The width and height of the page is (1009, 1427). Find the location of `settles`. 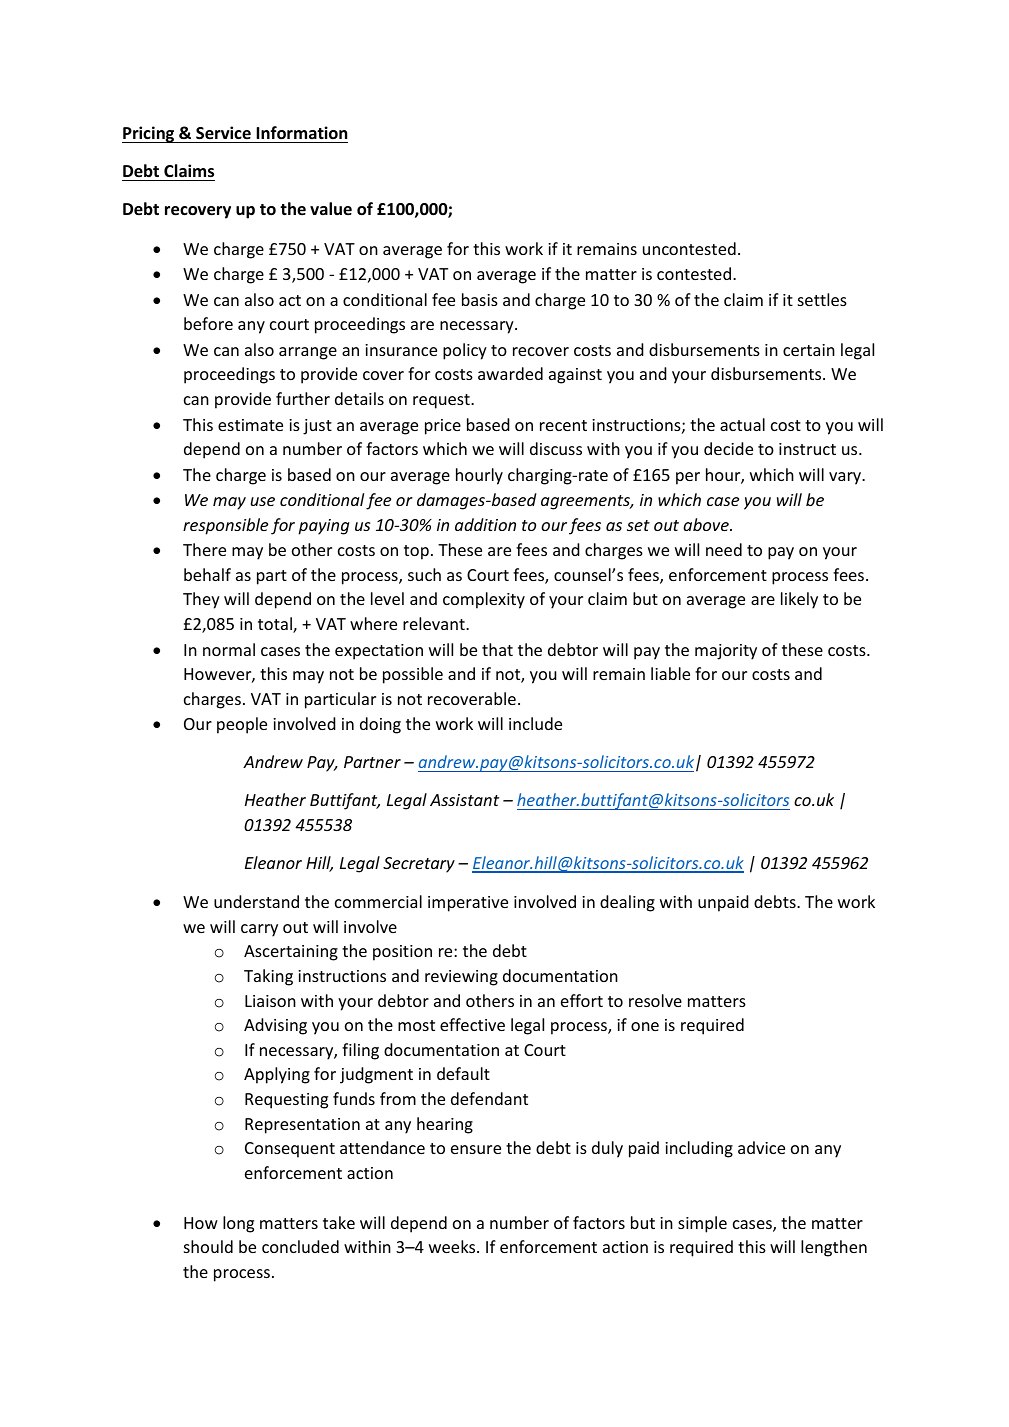

settles is located at coordinates (822, 299).
